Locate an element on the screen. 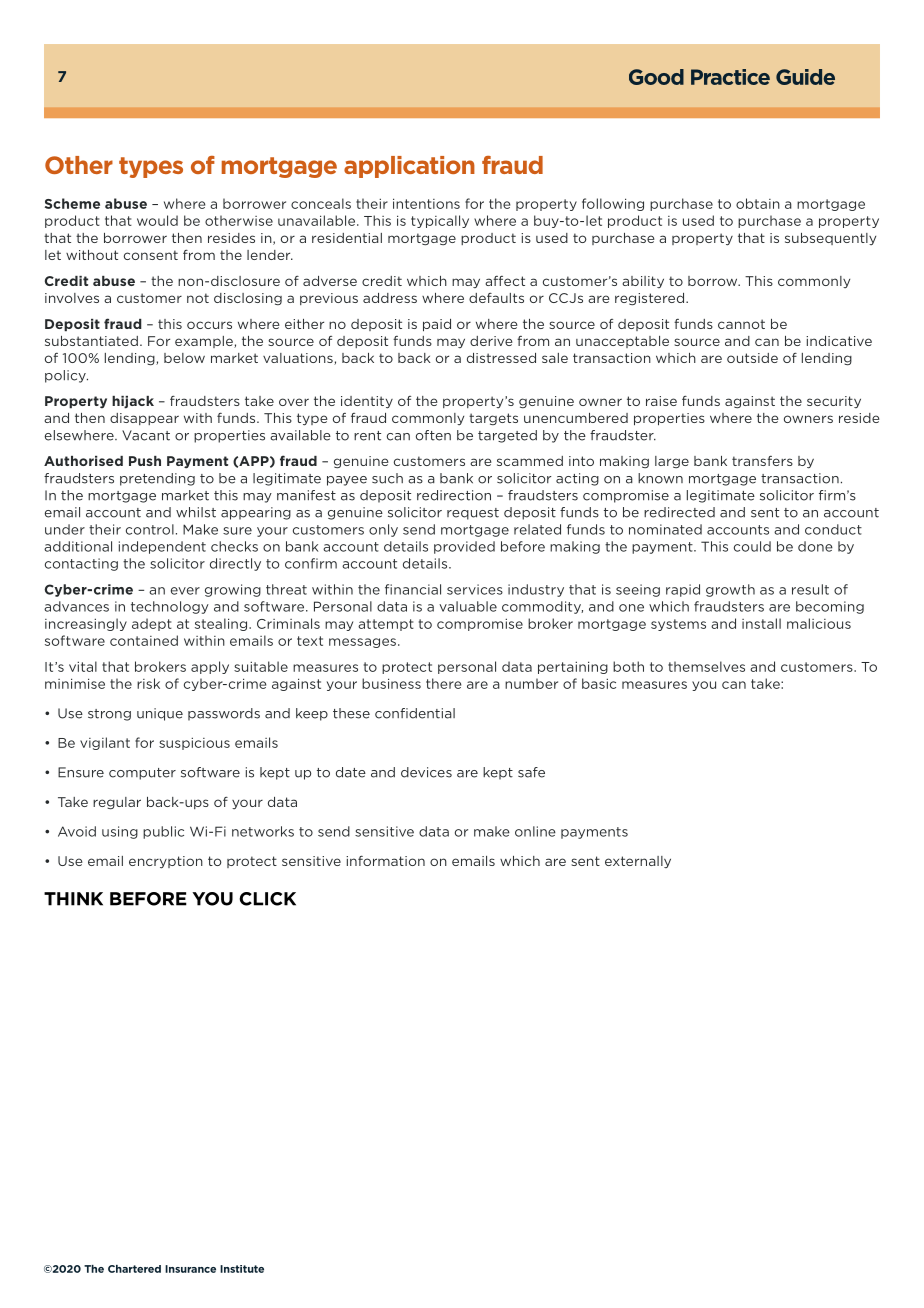 The width and height of the screenshot is (924, 1308). externally is located at coordinates (638, 862).
